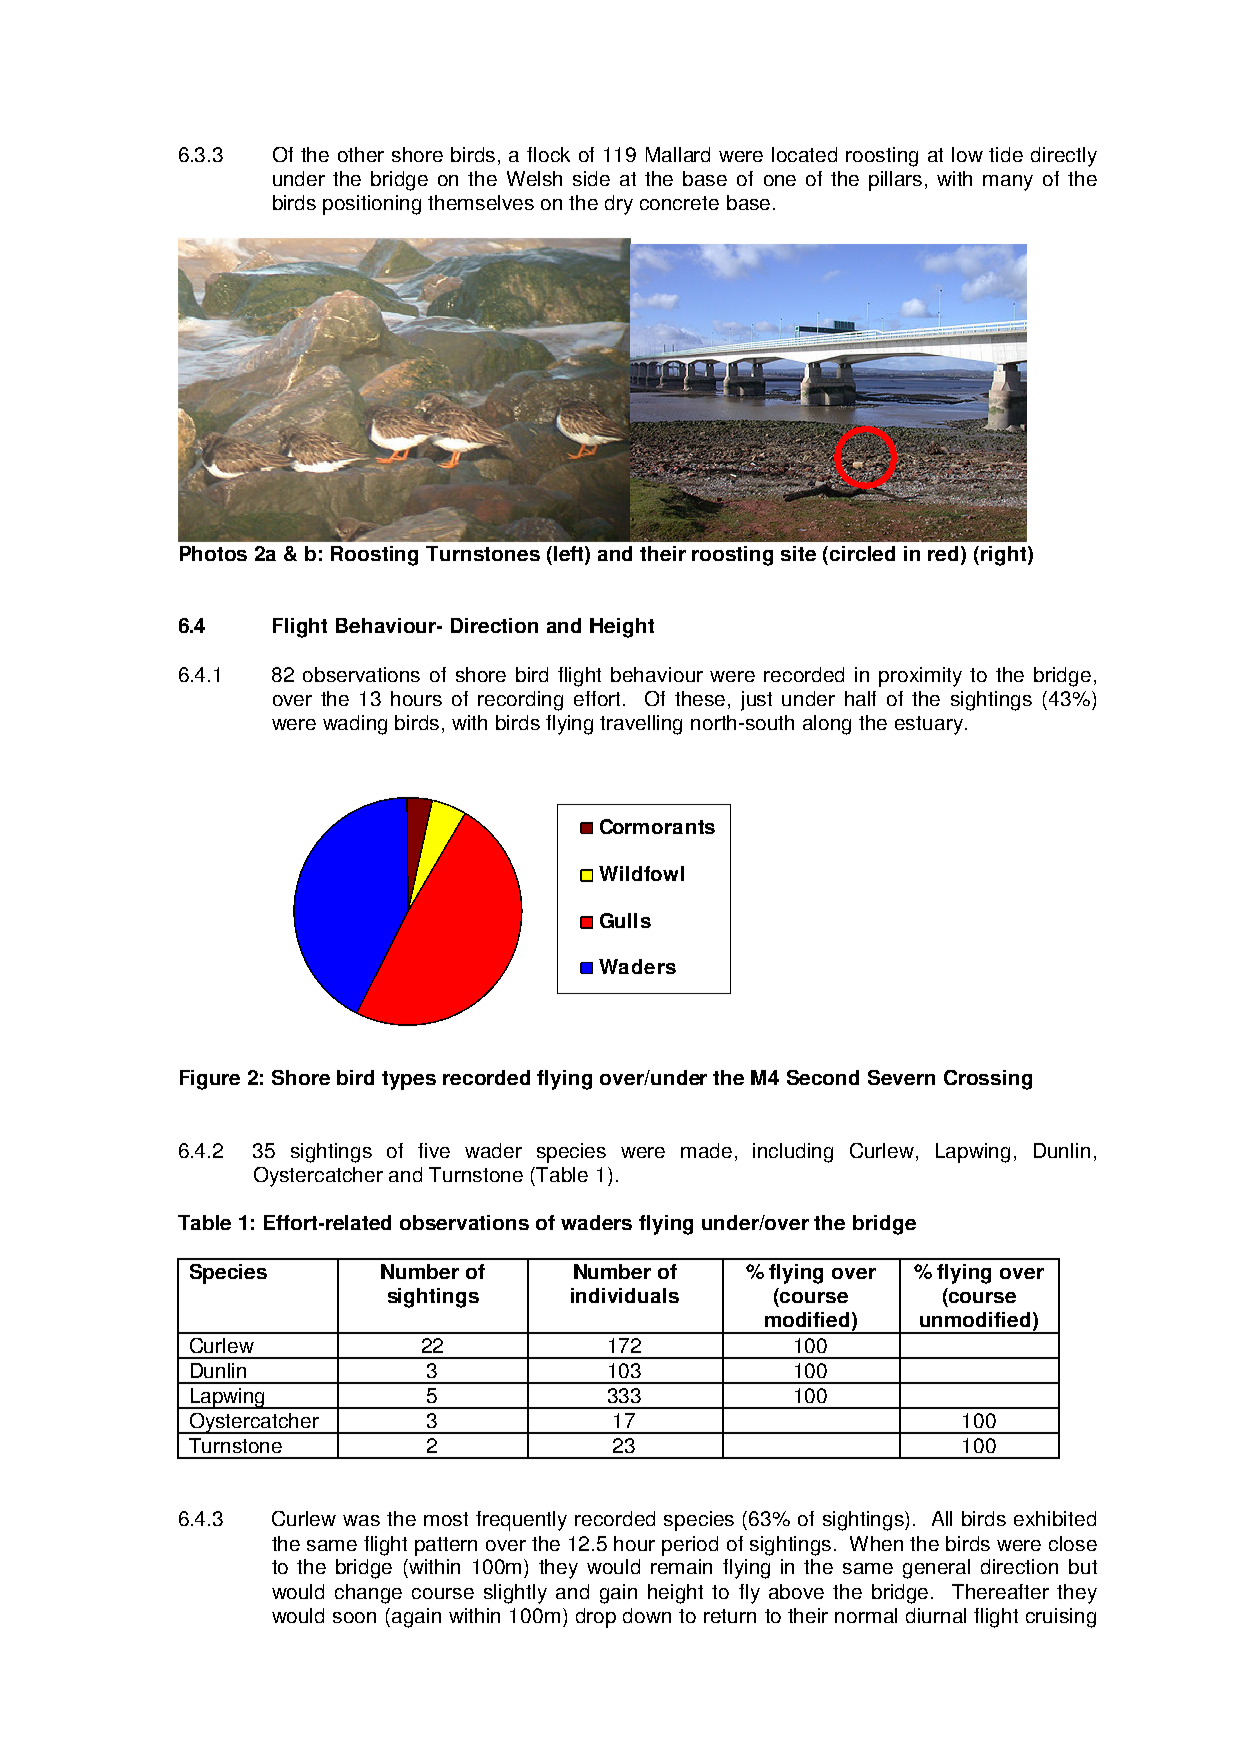 The height and width of the image is (1763, 1246). What do you see at coordinates (681, 1566) in the image?
I see `remain` at bounding box center [681, 1566].
